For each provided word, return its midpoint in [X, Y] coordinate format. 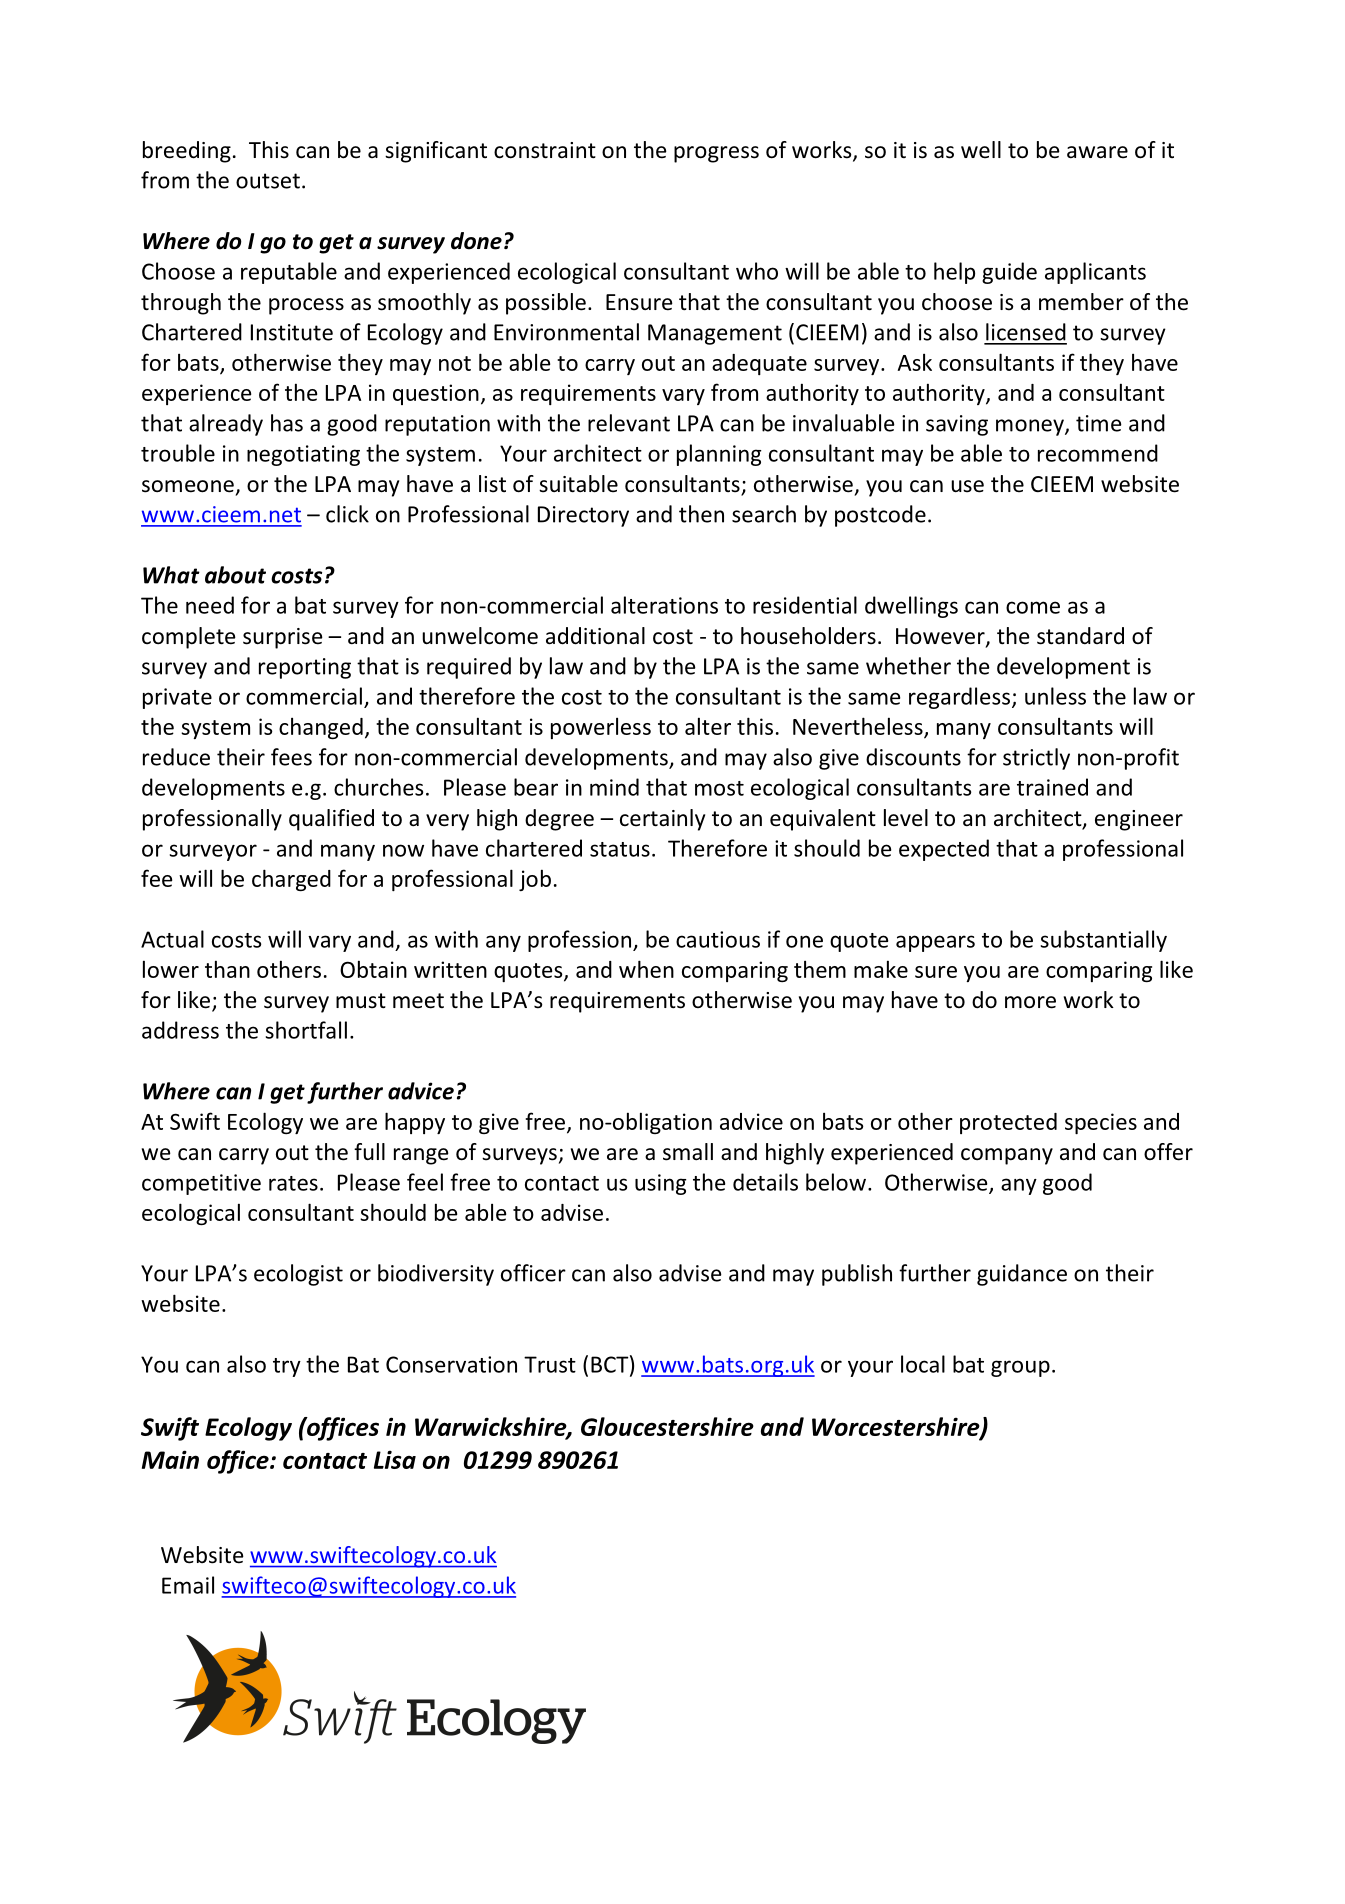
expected [944, 850]
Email [188, 1585]
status [620, 849]
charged [291, 880]
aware [1097, 152]
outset [268, 181]
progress [716, 154]
